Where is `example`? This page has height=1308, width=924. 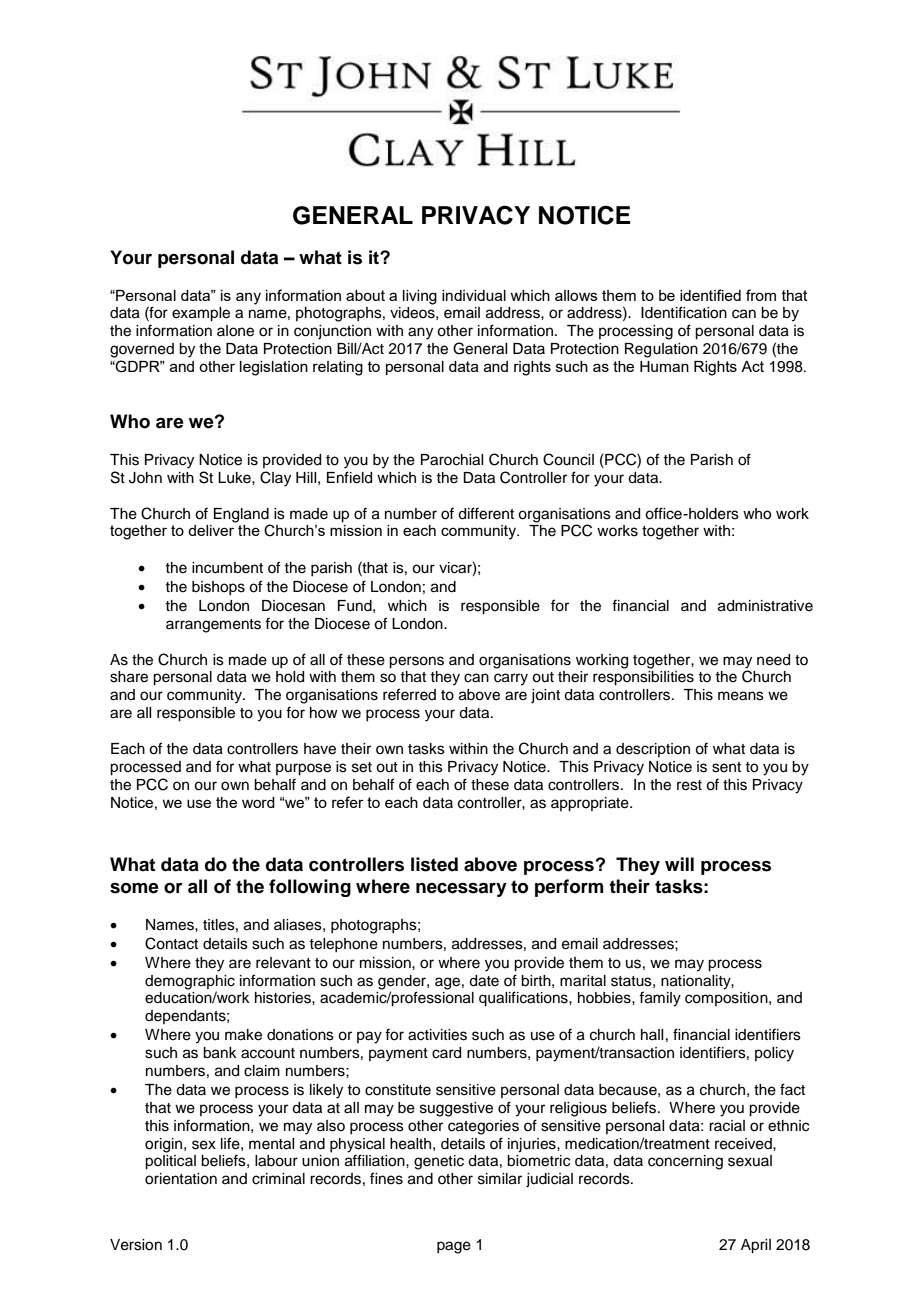 example is located at coordinates (201, 314).
